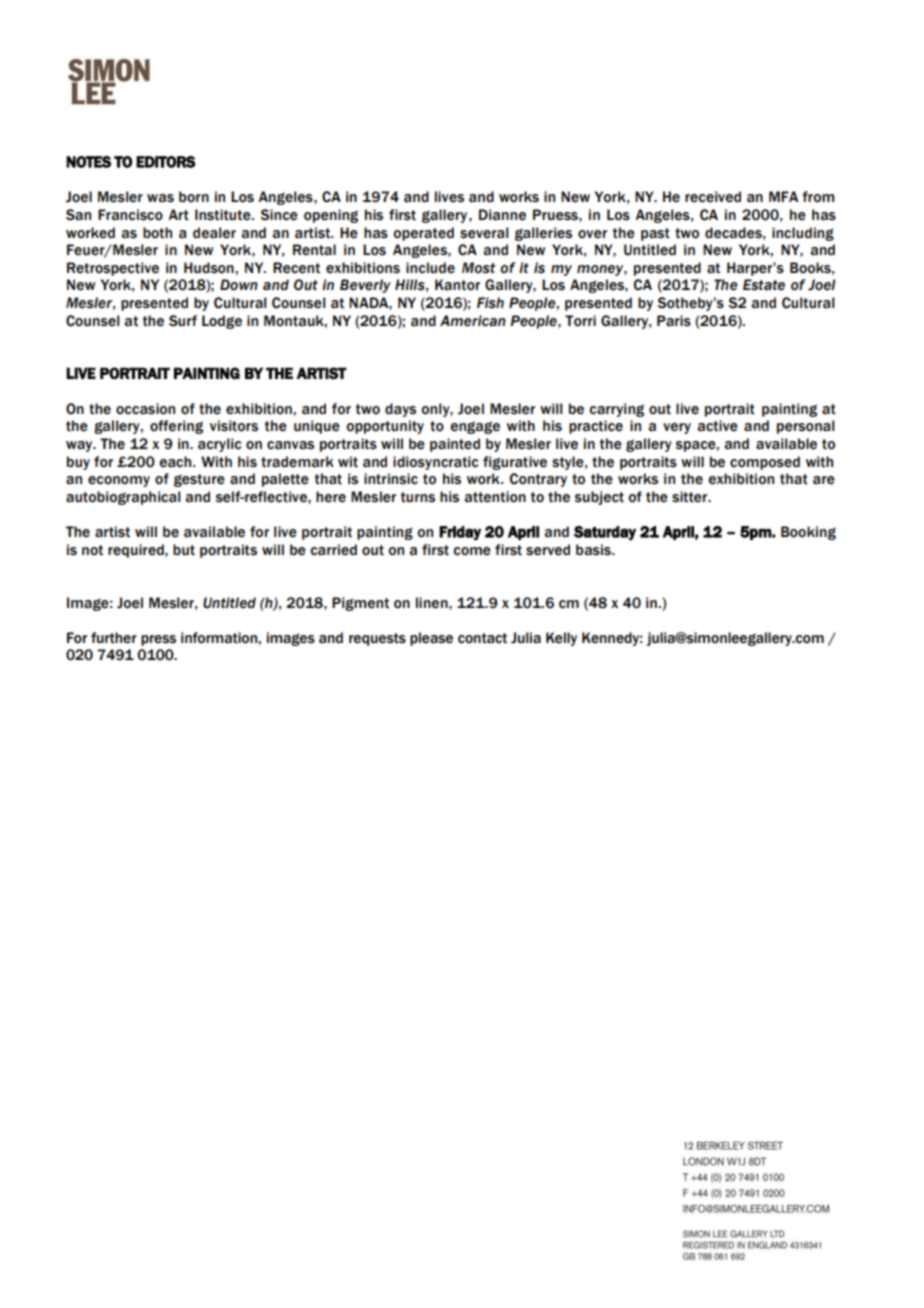 Image resolution: width=924 pixels, height=1308 pixels. What do you see at coordinates (123, 498) in the page?
I see `autobiographical` at bounding box center [123, 498].
